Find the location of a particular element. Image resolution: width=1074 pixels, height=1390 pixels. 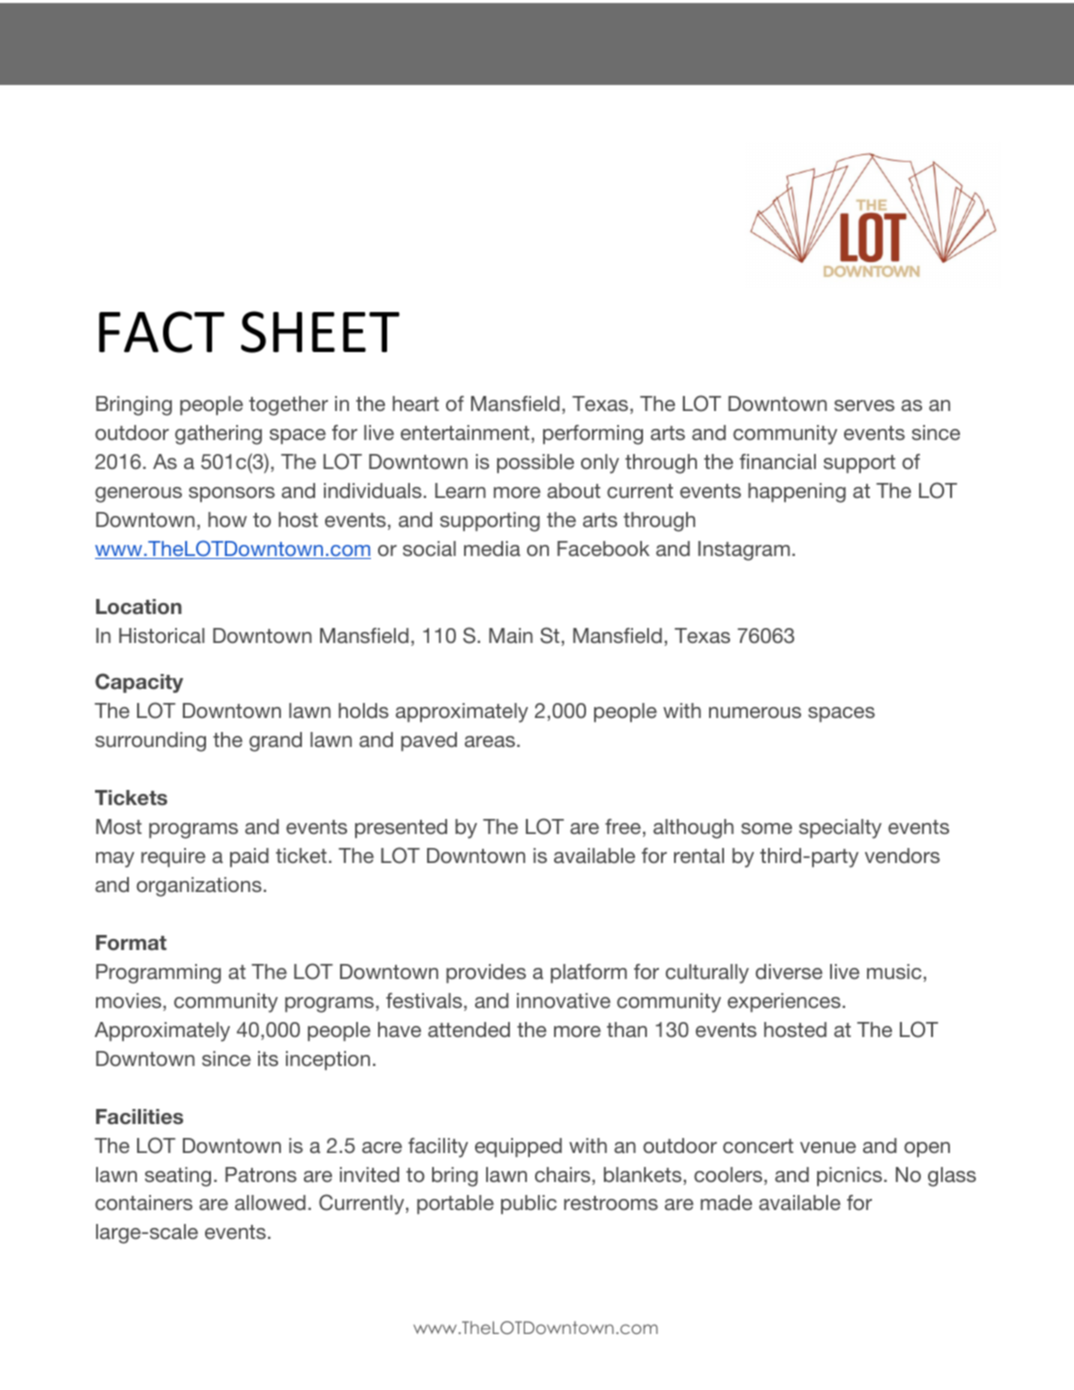

serves is located at coordinates (864, 405).
